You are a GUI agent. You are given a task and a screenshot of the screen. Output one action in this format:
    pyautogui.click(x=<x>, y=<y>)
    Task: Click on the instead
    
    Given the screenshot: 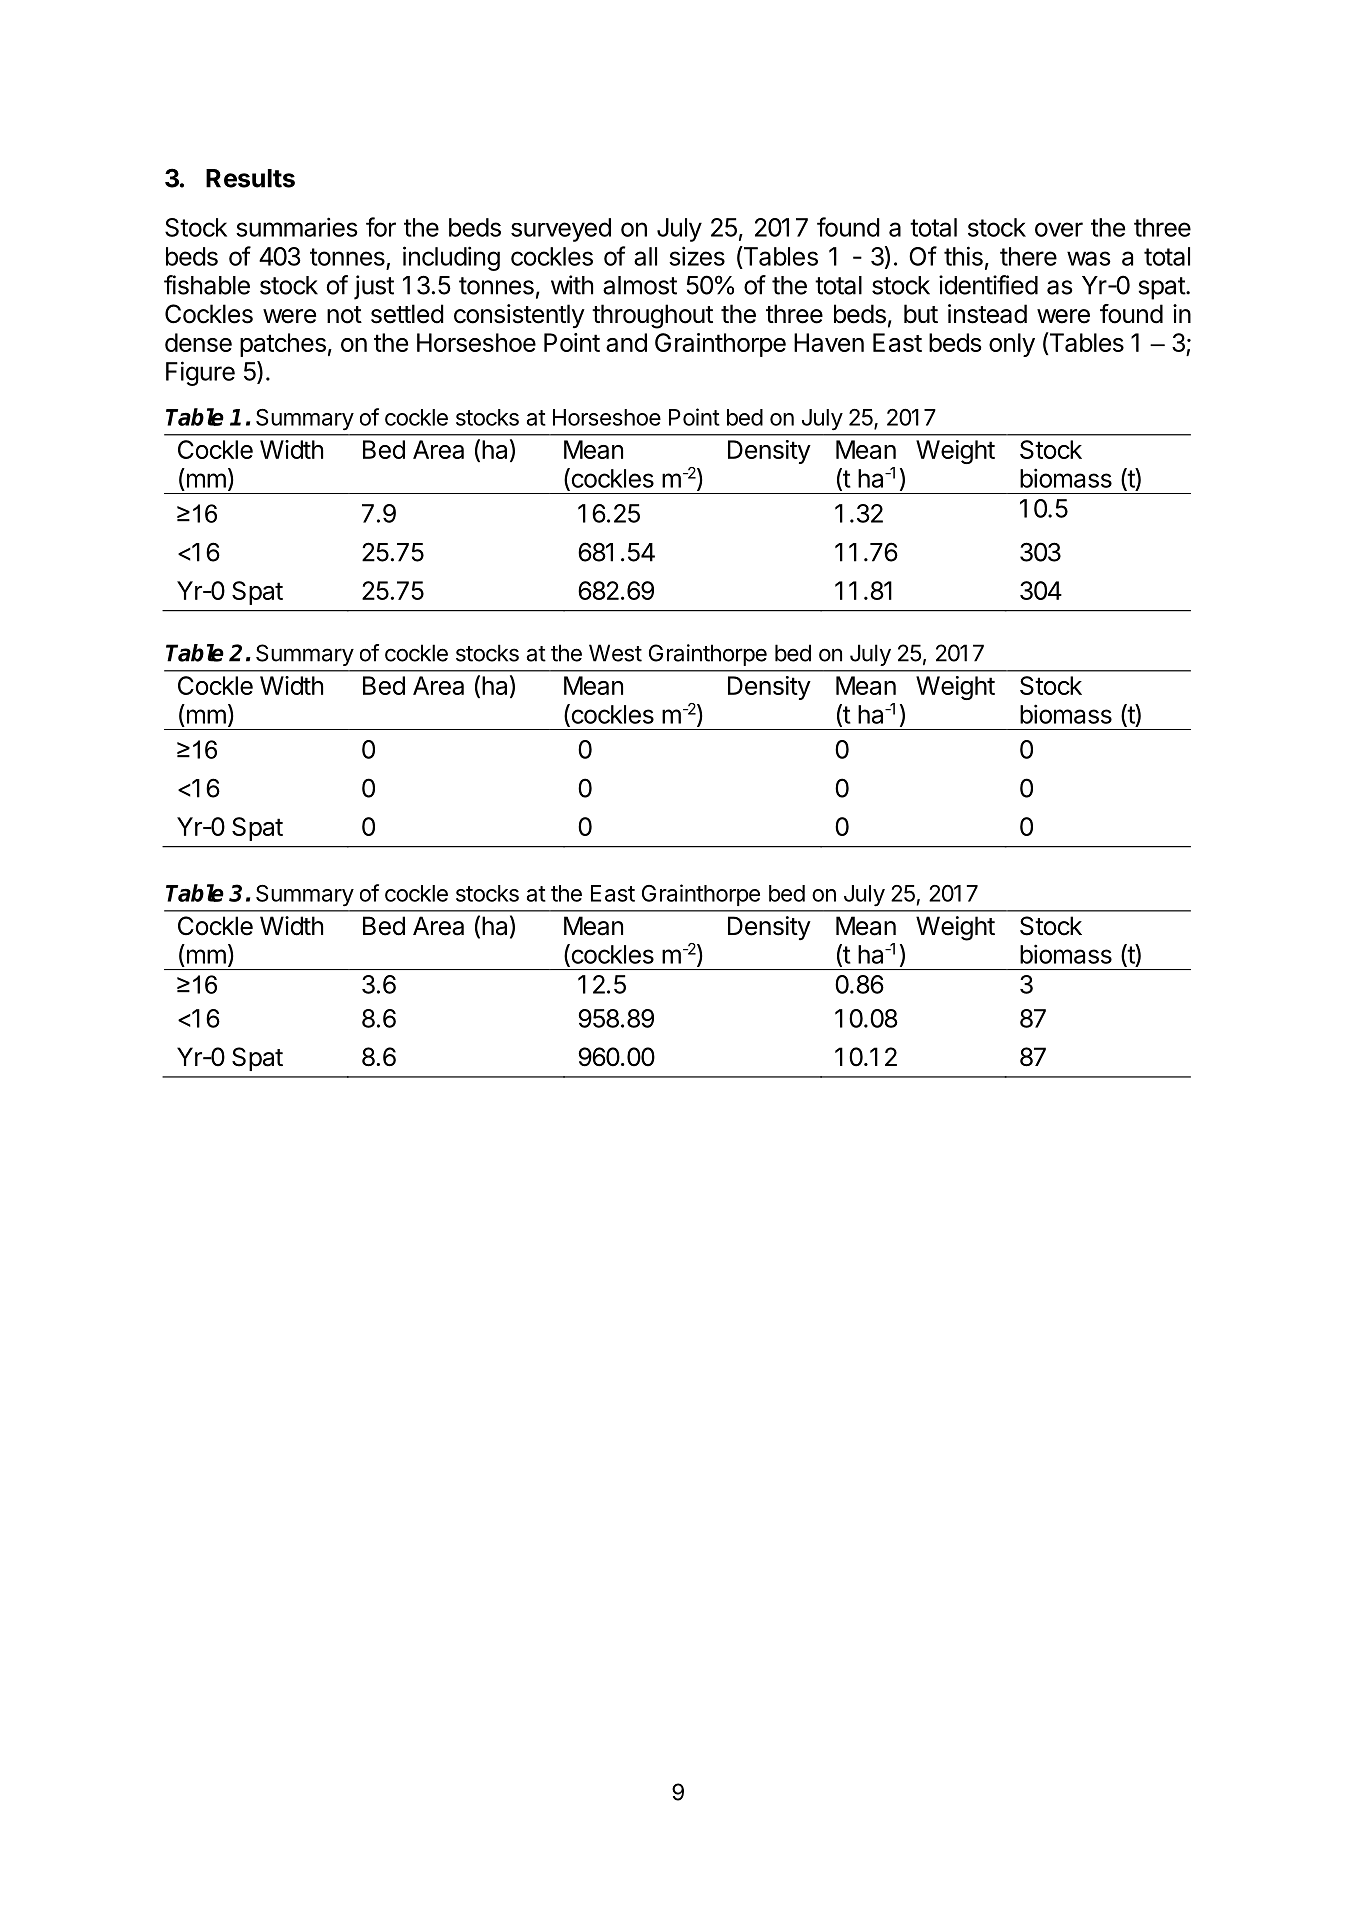 What is the action you would take?
    pyautogui.click(x=987, y=314)
